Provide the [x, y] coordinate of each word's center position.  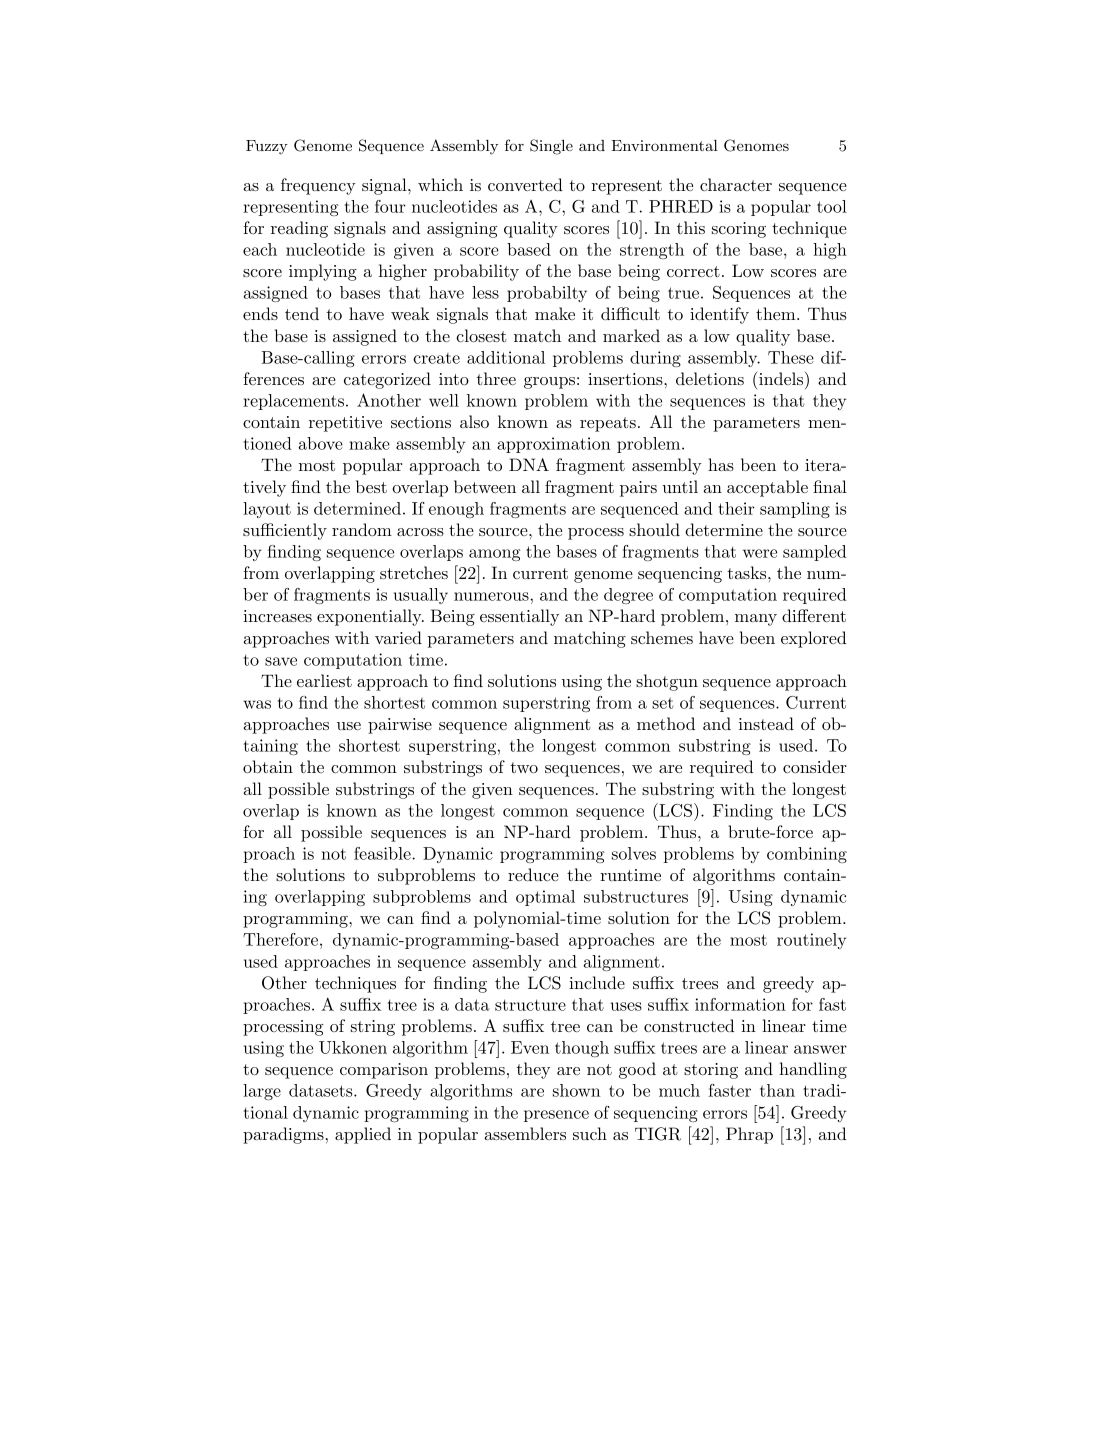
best [371, 486]
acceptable [767, 488]
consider [815, 766]
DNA [529, 464]
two [524, 767]
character [736, 184]
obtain [268, 766]
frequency [318, 186]
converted [525, 184]
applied [363, 1135]
